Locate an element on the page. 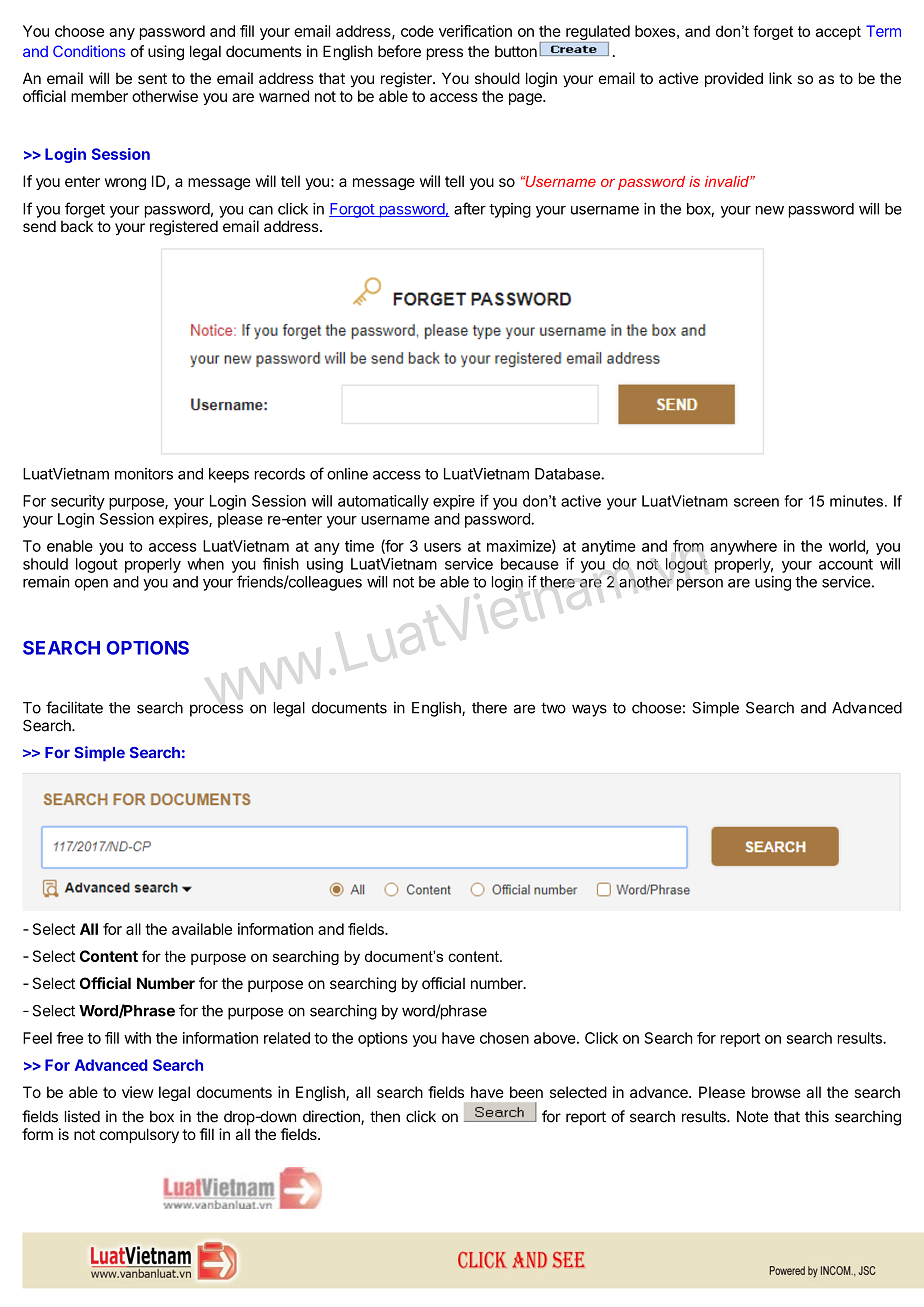  Database is located at coordinates (568, 474).
